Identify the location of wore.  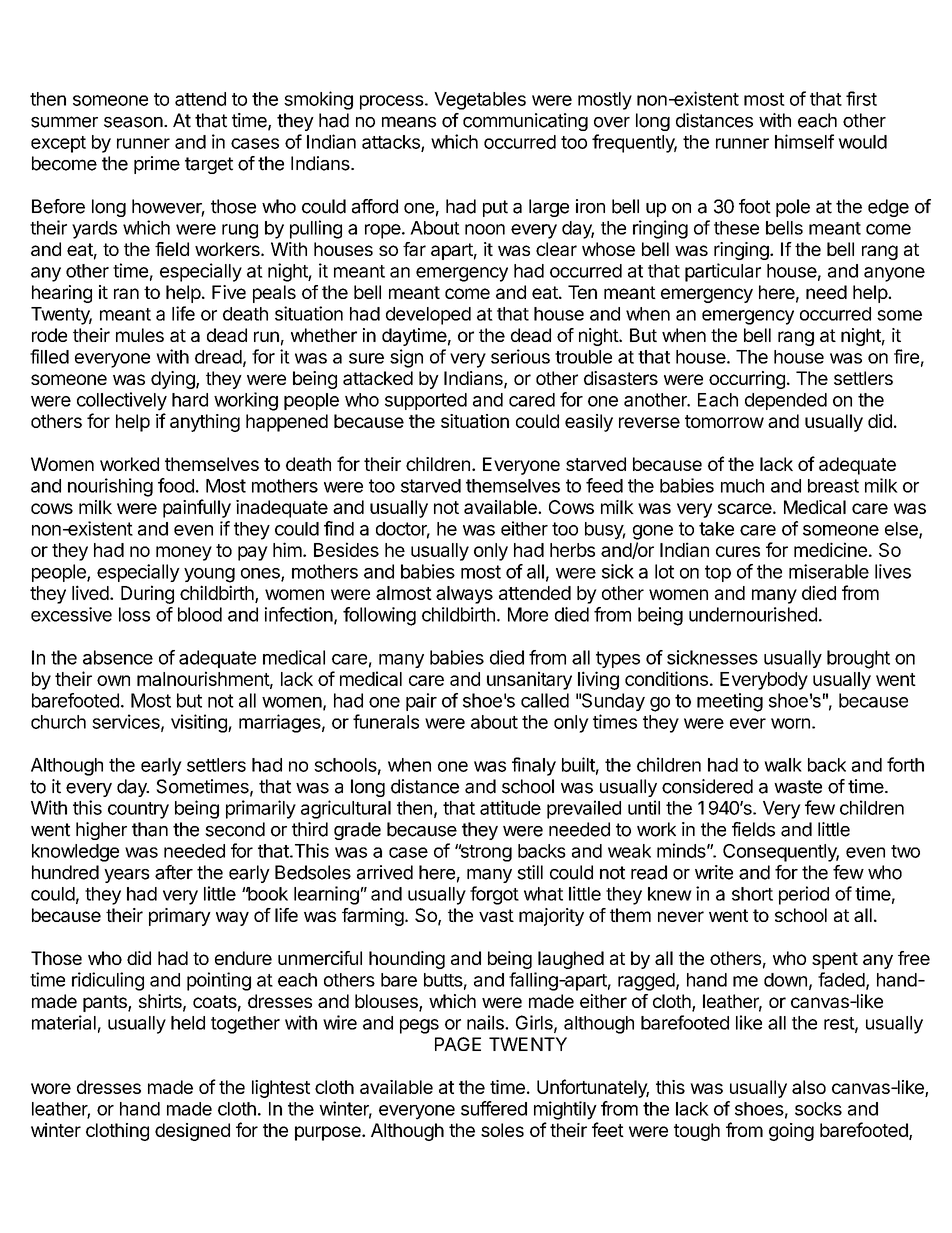
(51, 1088).
